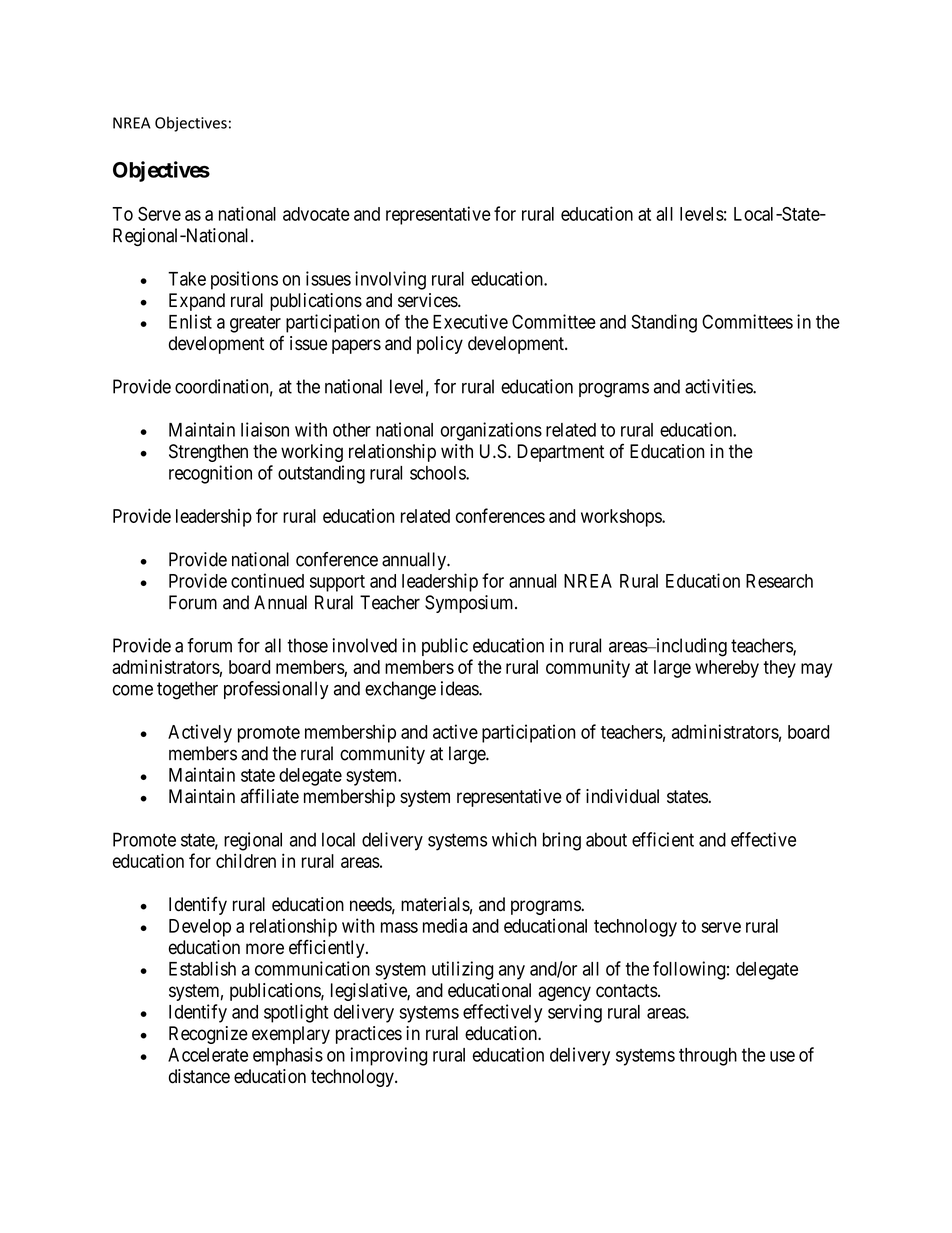 The image size is (952, 1233). Describe the element at coordinates (390, 280) in the image. I see `involving` at that location.
